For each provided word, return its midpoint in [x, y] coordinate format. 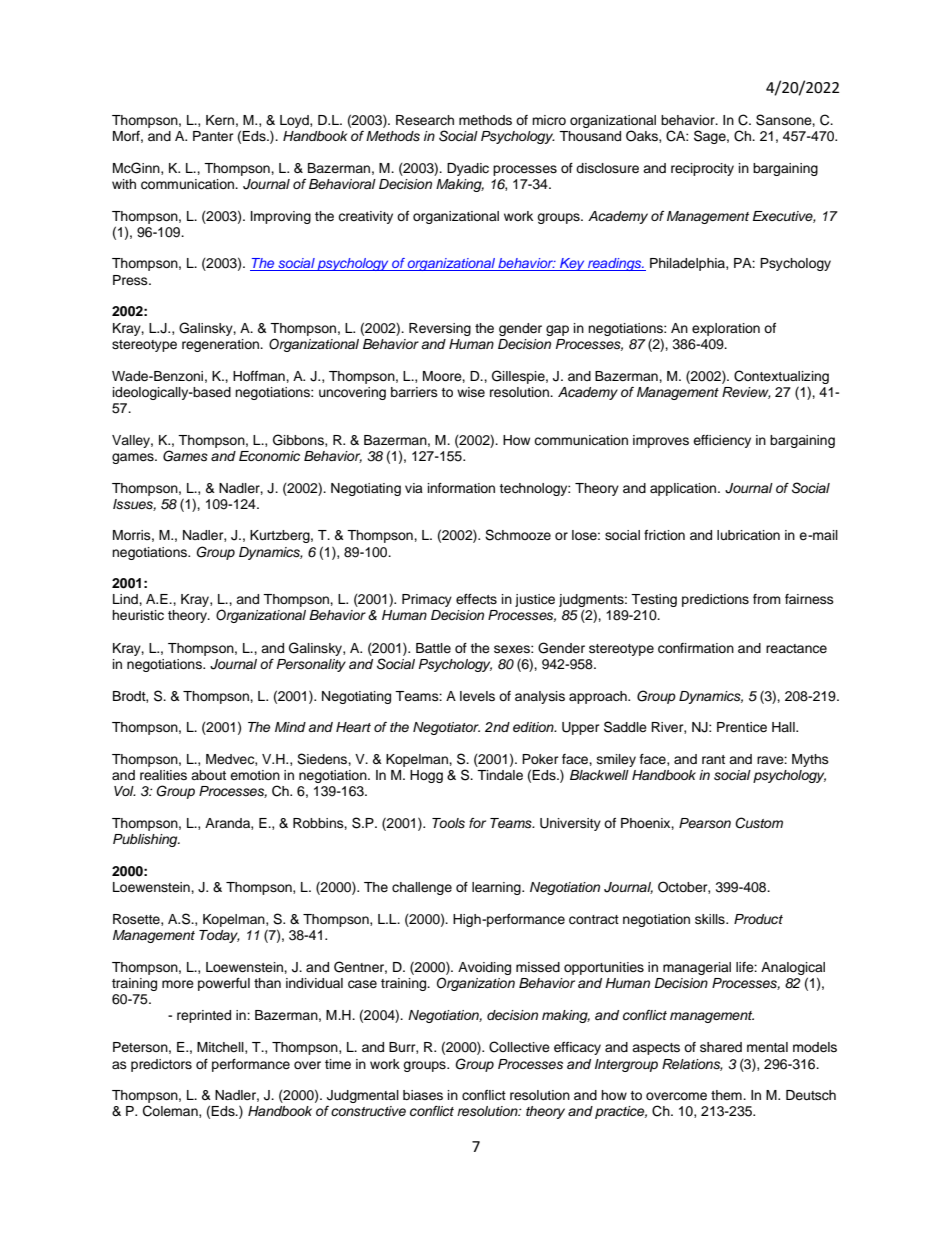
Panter [213, 136]
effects [476, 599]
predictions [715, 600]
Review [746, 393]
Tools [448, 823]
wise [471, 392]
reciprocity [702, 169]
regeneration [221, 345]
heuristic [138, 615]
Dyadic [468, 169]
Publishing [146, 840]
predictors [161, 1065]
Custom [759, 823]
